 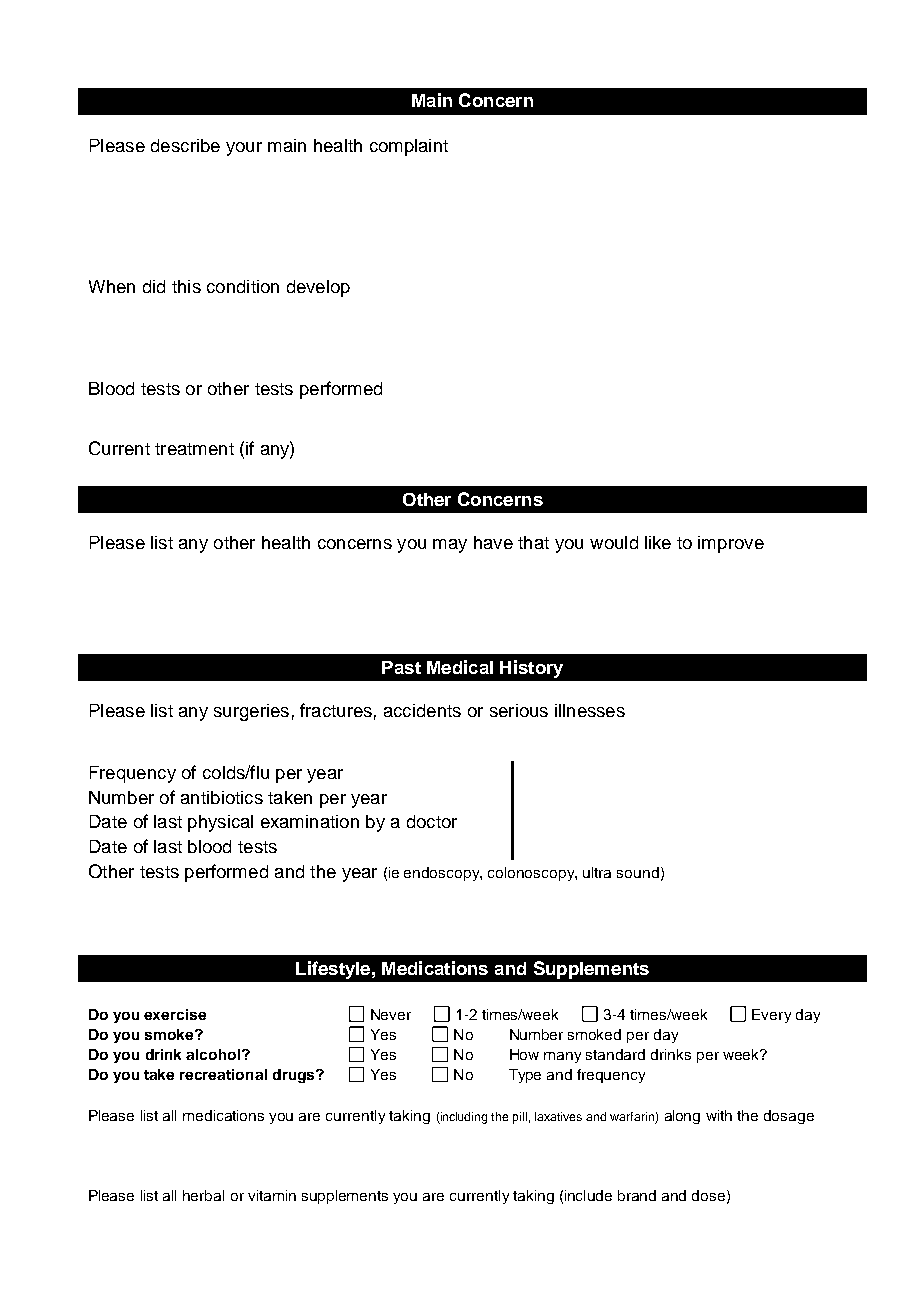 What do you see at coordinates (409, 147) in the screenshot?
I see `complaint` at bounding box center [409, 147].
